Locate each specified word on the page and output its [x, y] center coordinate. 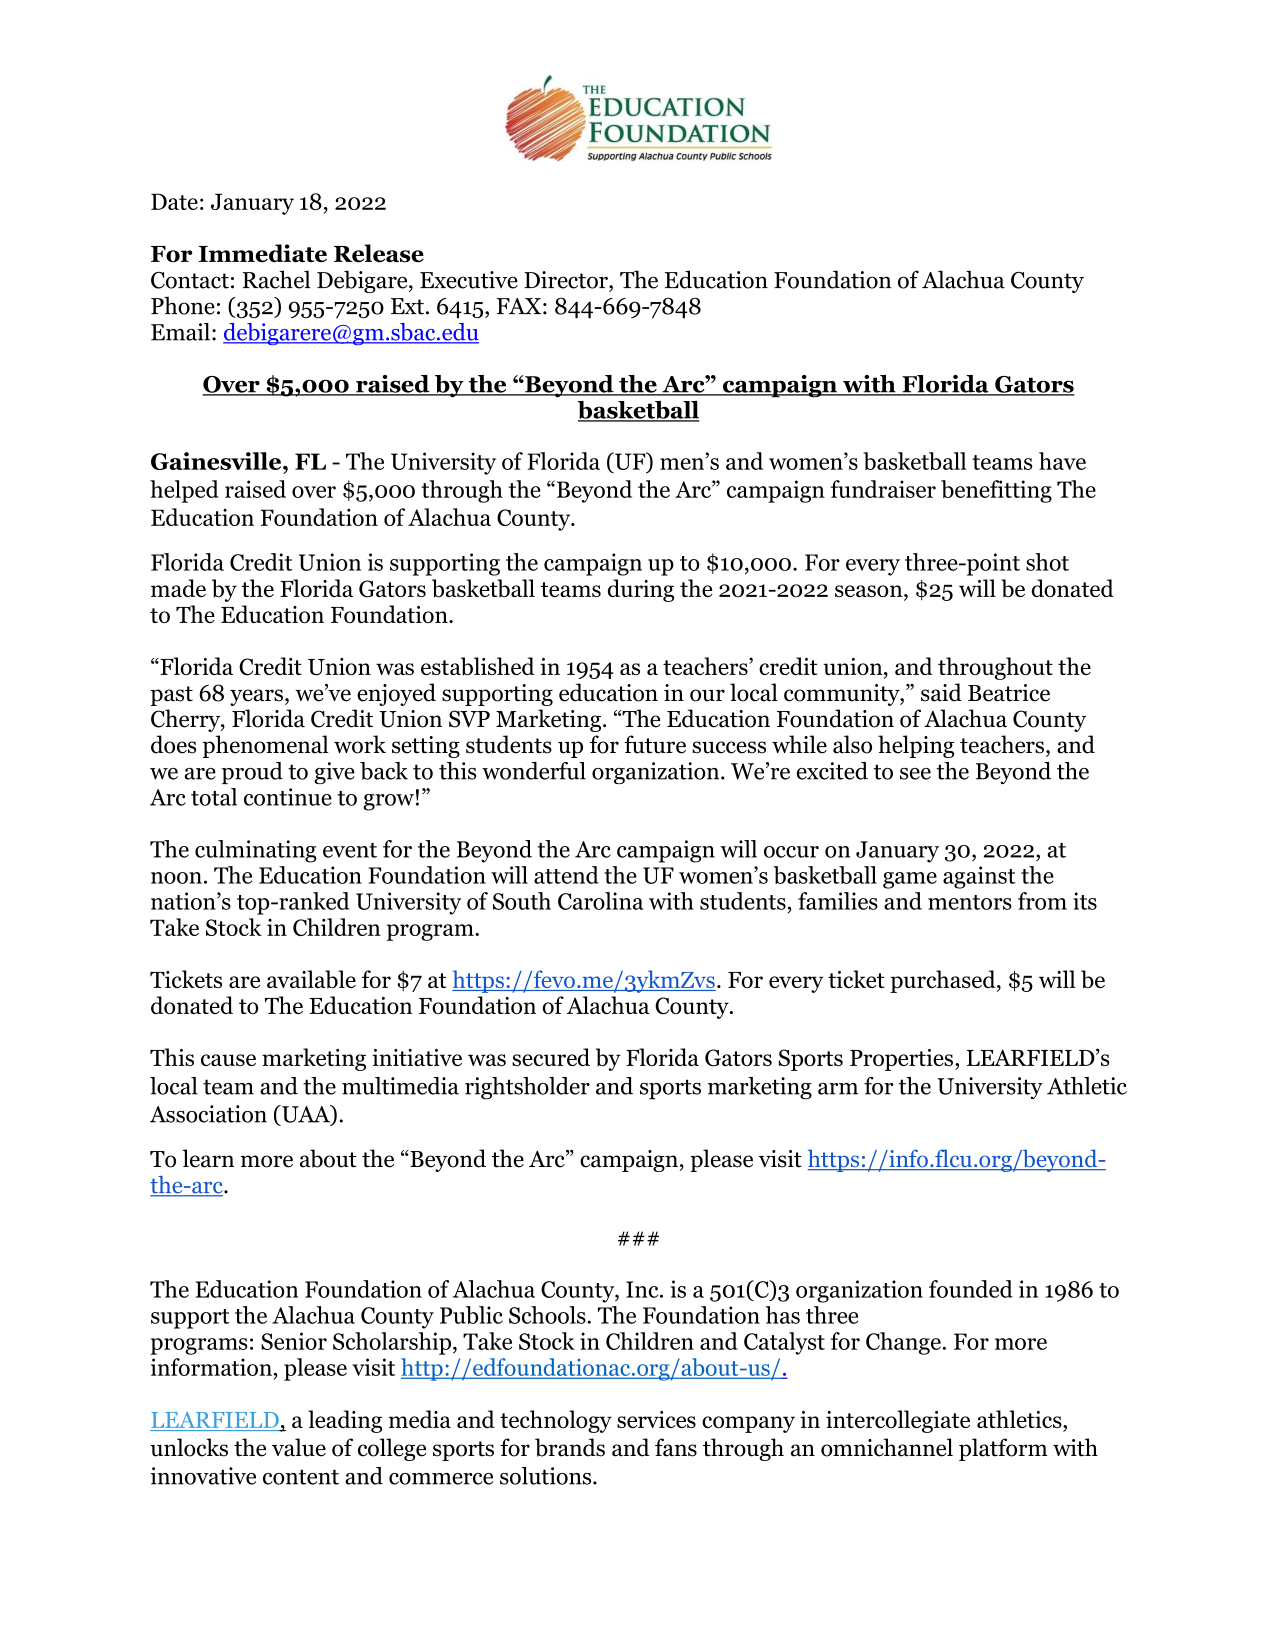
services [656, 1419]
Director [567, 280]
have [1062, 461]
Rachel [276, 279]
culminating [256, 851]
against [979, 877]
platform [1003, 1449]
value [299, 1447]
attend [566, 875]
